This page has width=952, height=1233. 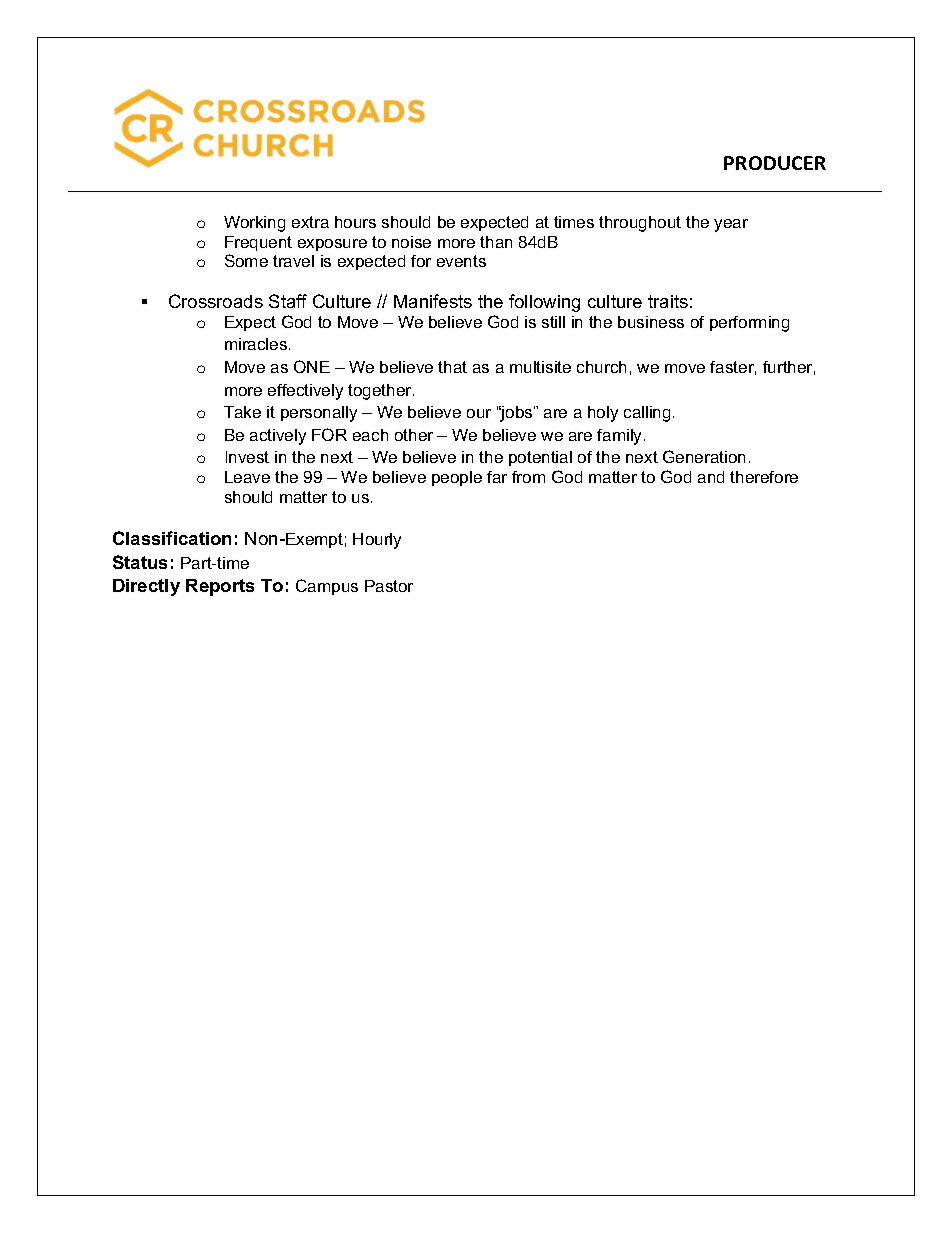 I want to click on ONE, so click(x=312, y=366).
